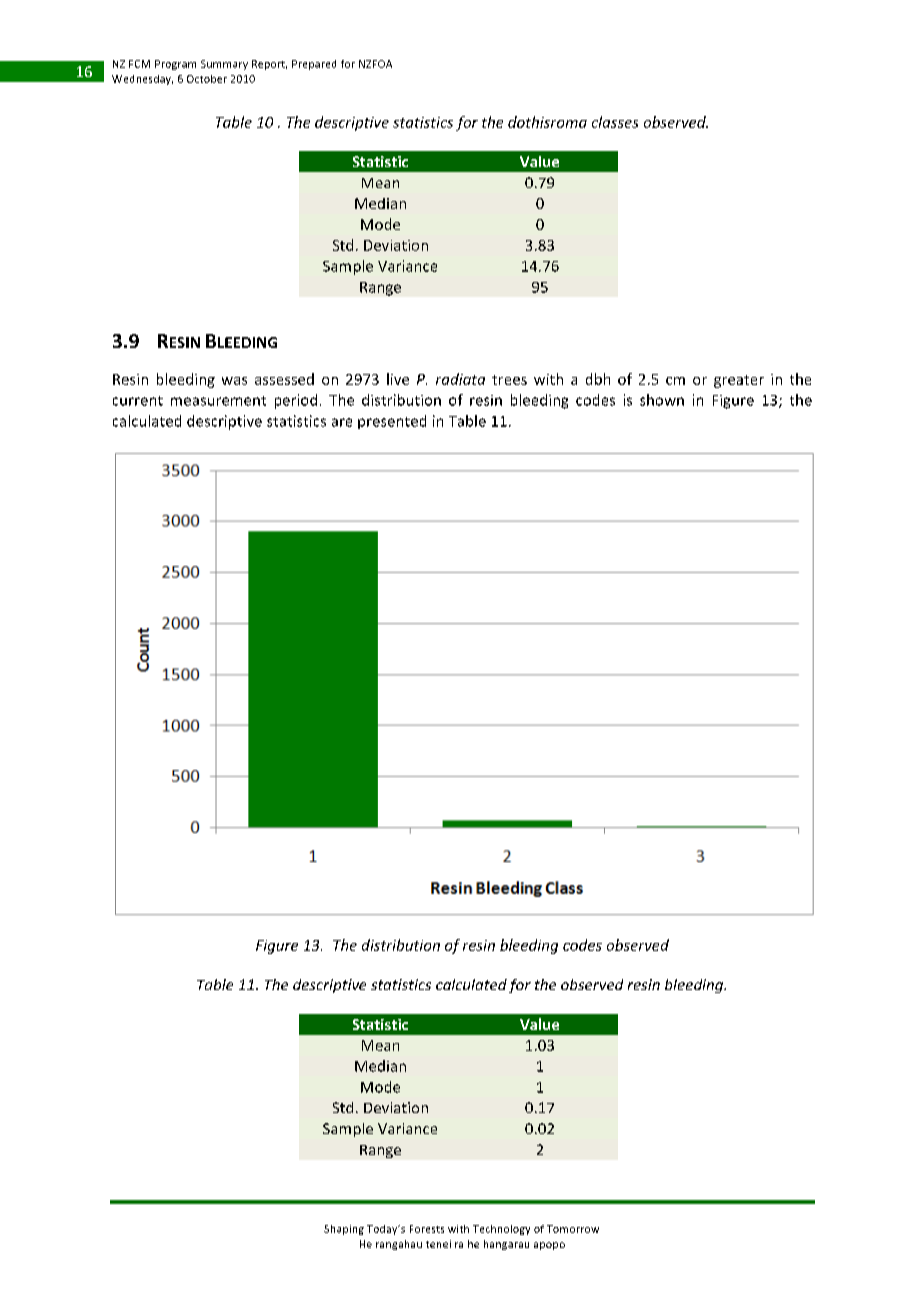 The width and height of the image is (924, 1307). Describe the element at coordinates (427, 1229) in the image. I see `Forests` at that location.
